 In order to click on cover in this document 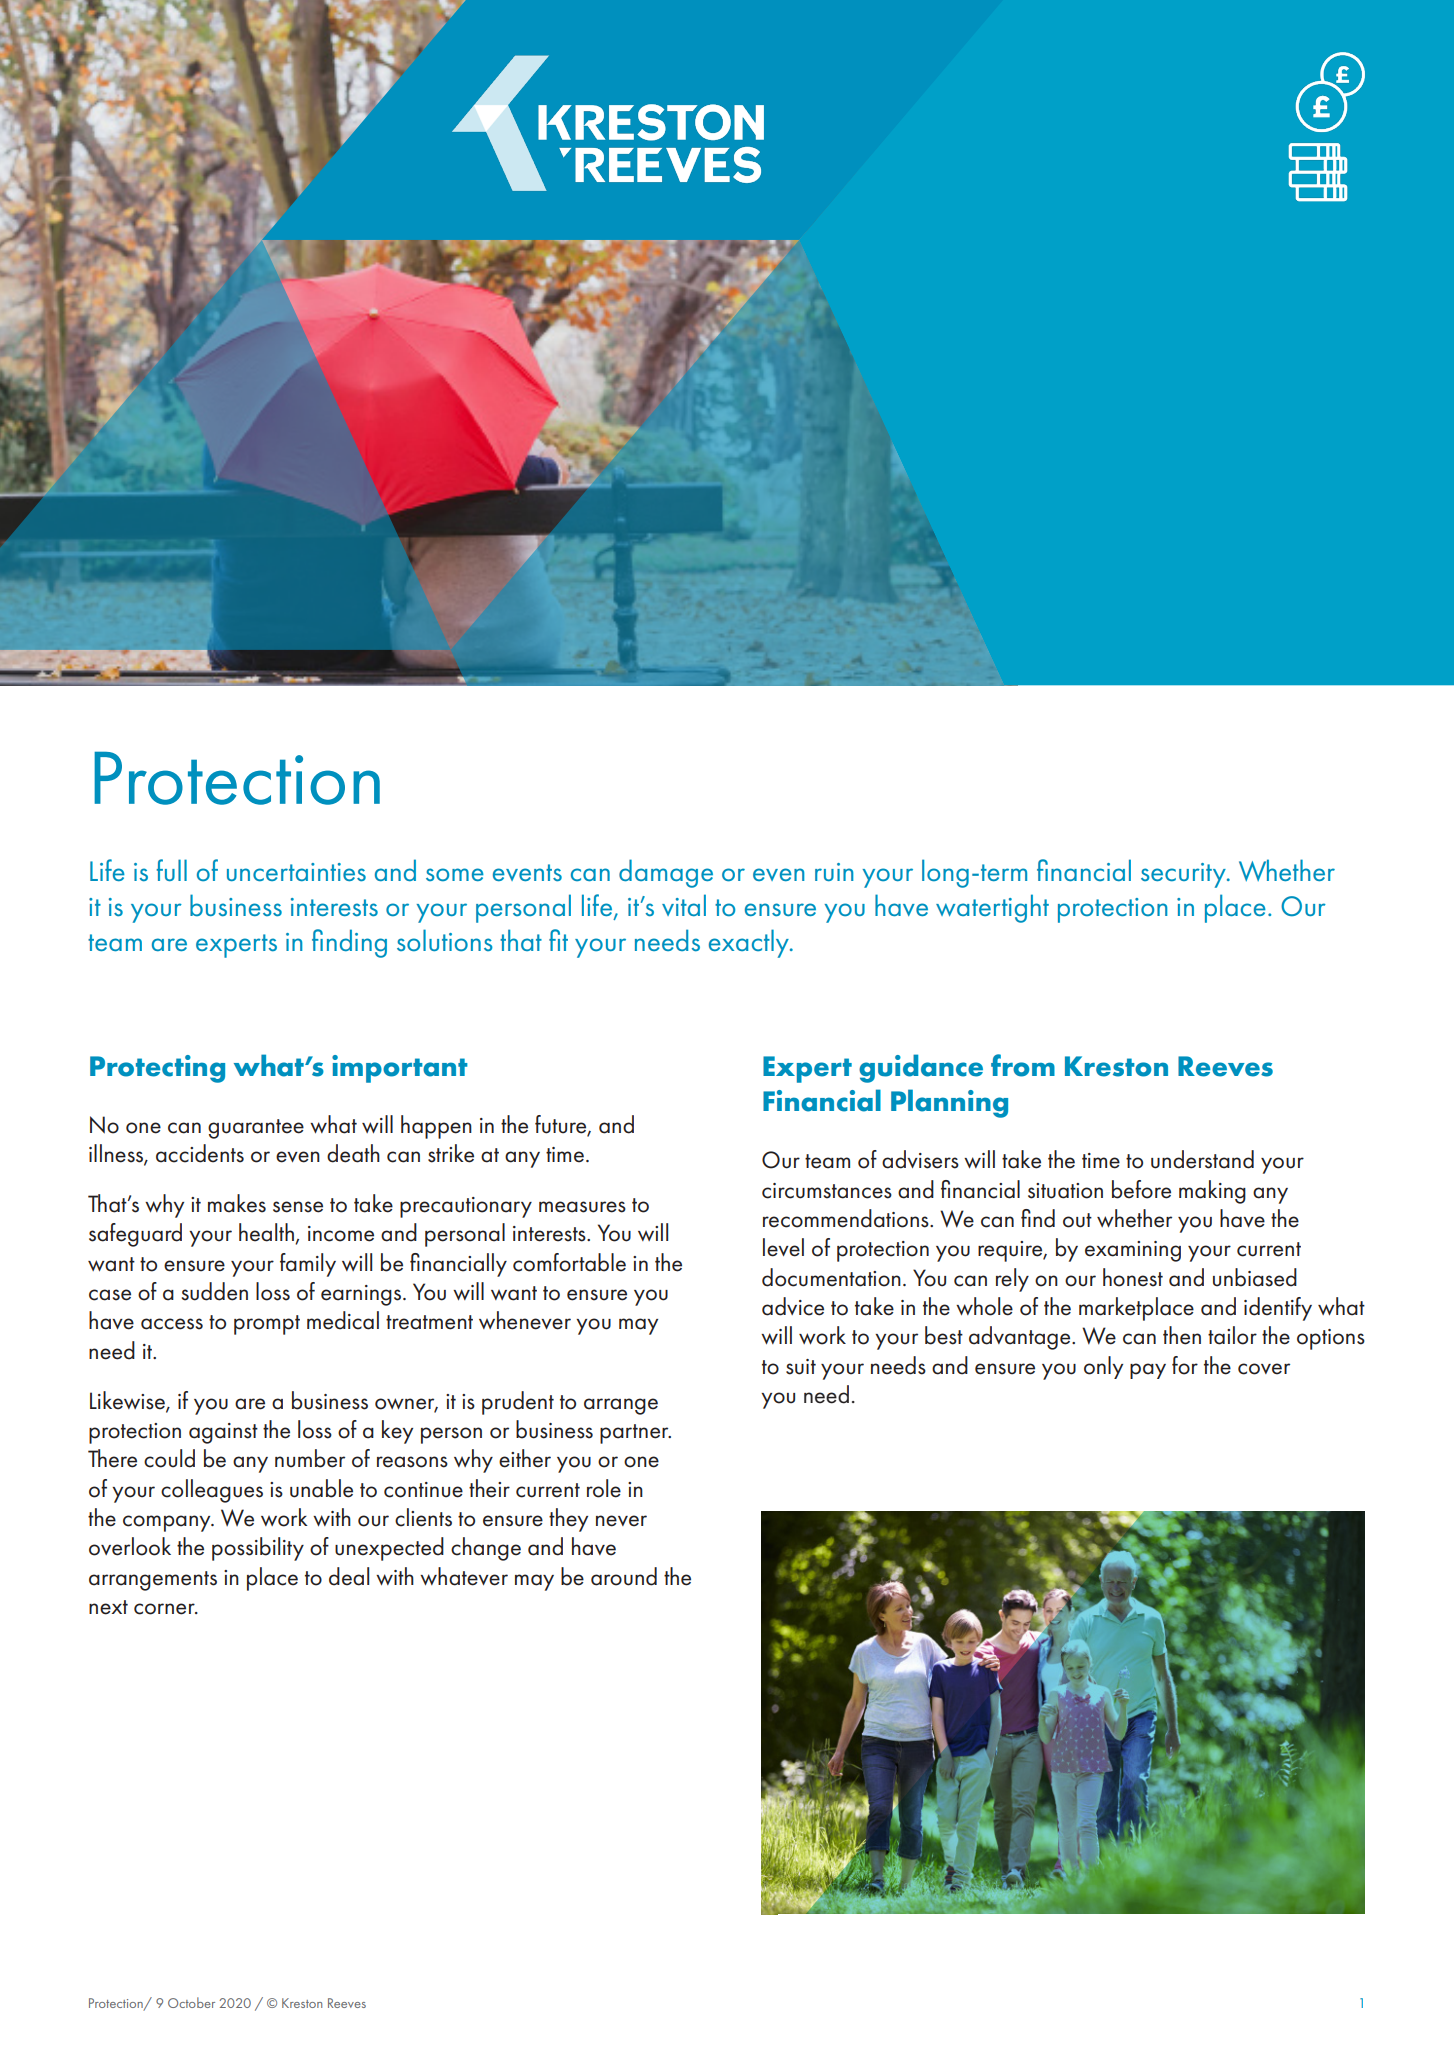, I will do `click(1264, 1369)`.
